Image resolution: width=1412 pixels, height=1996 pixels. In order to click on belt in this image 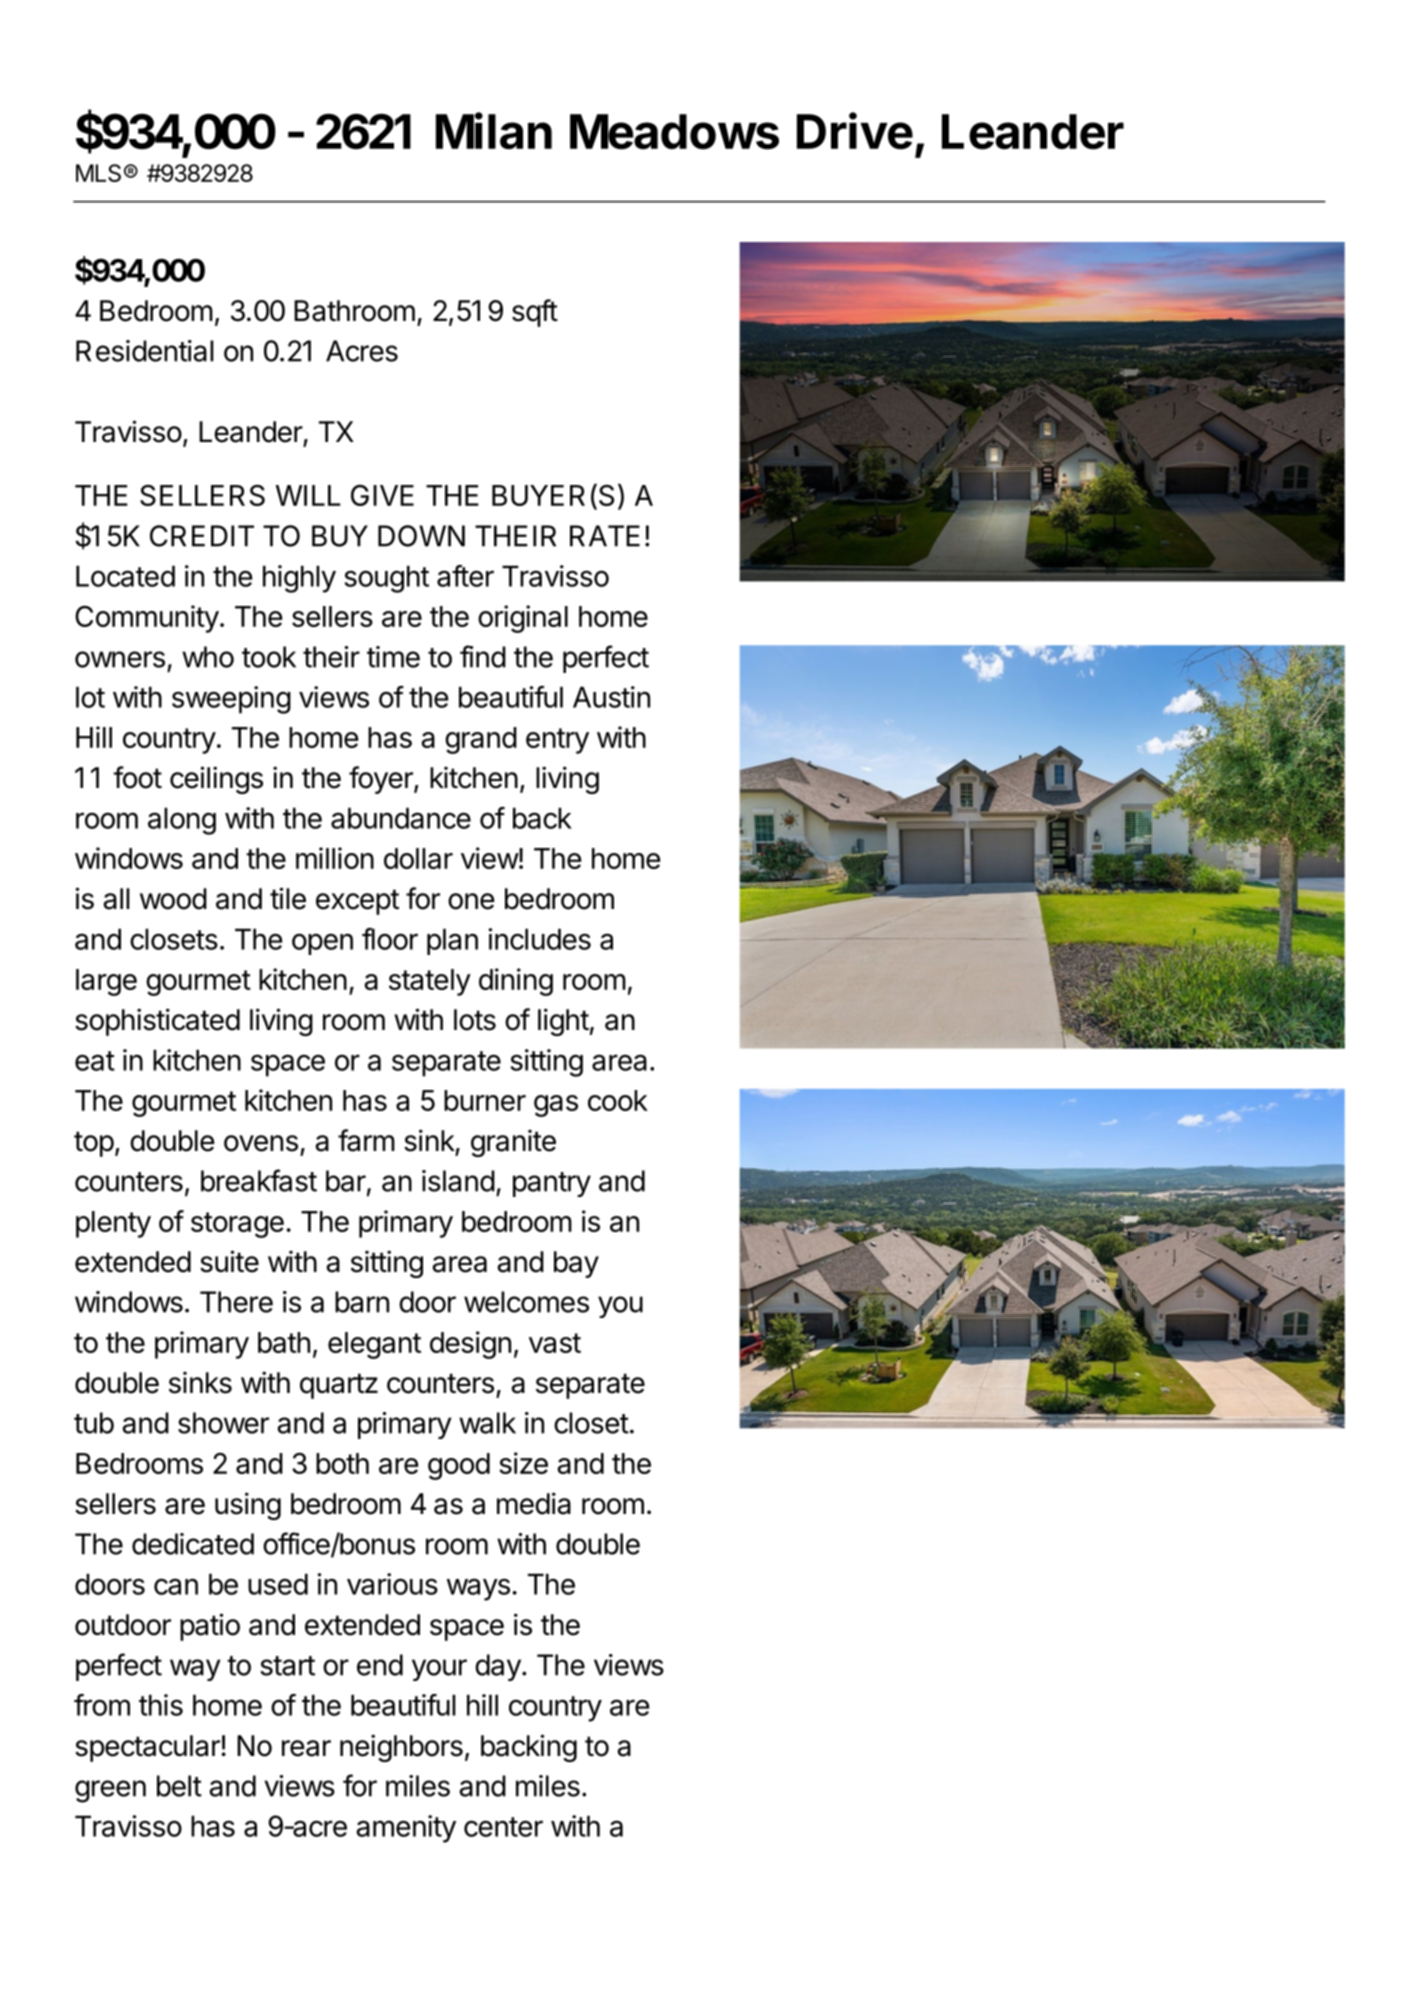, I will do `click(179, 1786)`.
